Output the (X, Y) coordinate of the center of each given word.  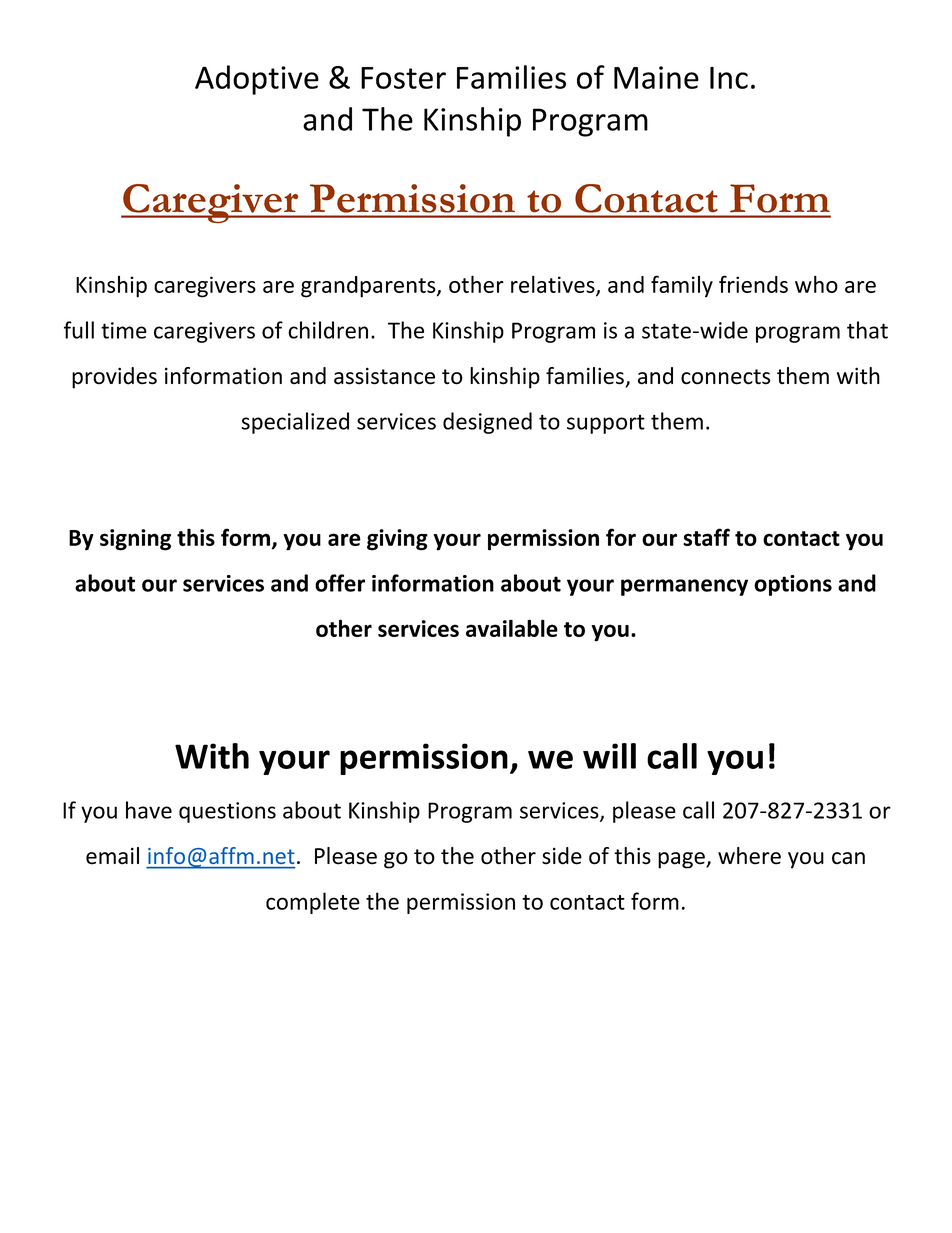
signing (135, 540)
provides (114, 378)
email (112, 856)
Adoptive (257, 80)
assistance (384, 376)
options (793, 585)
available (512, 628)
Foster (403, 78)
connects (726, 377)
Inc (729, 78)
